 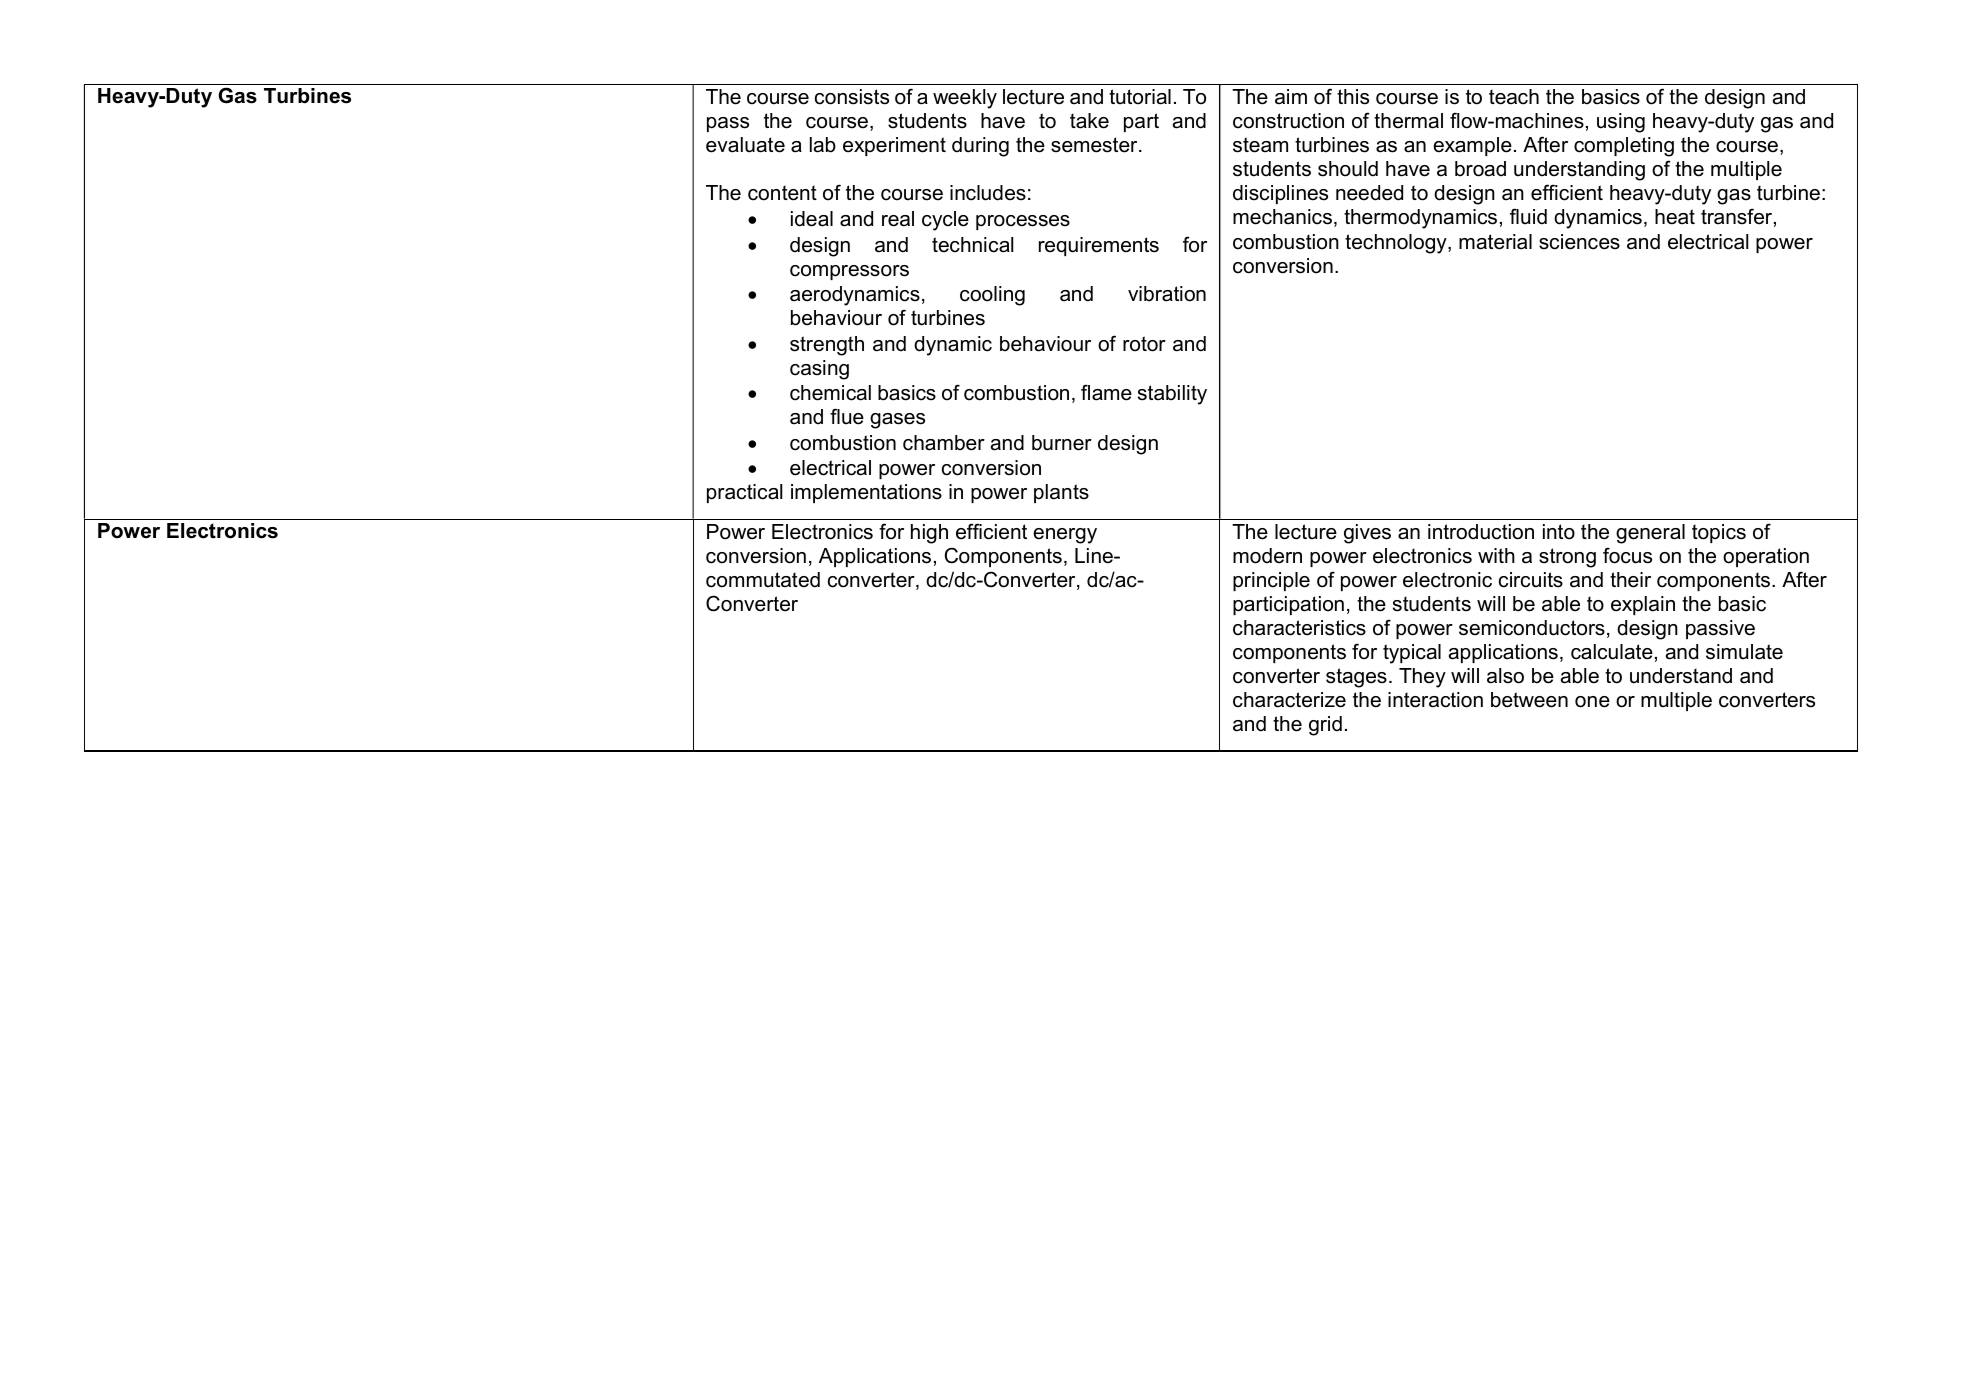 I want to click on high, so click(x=929, y=534).
